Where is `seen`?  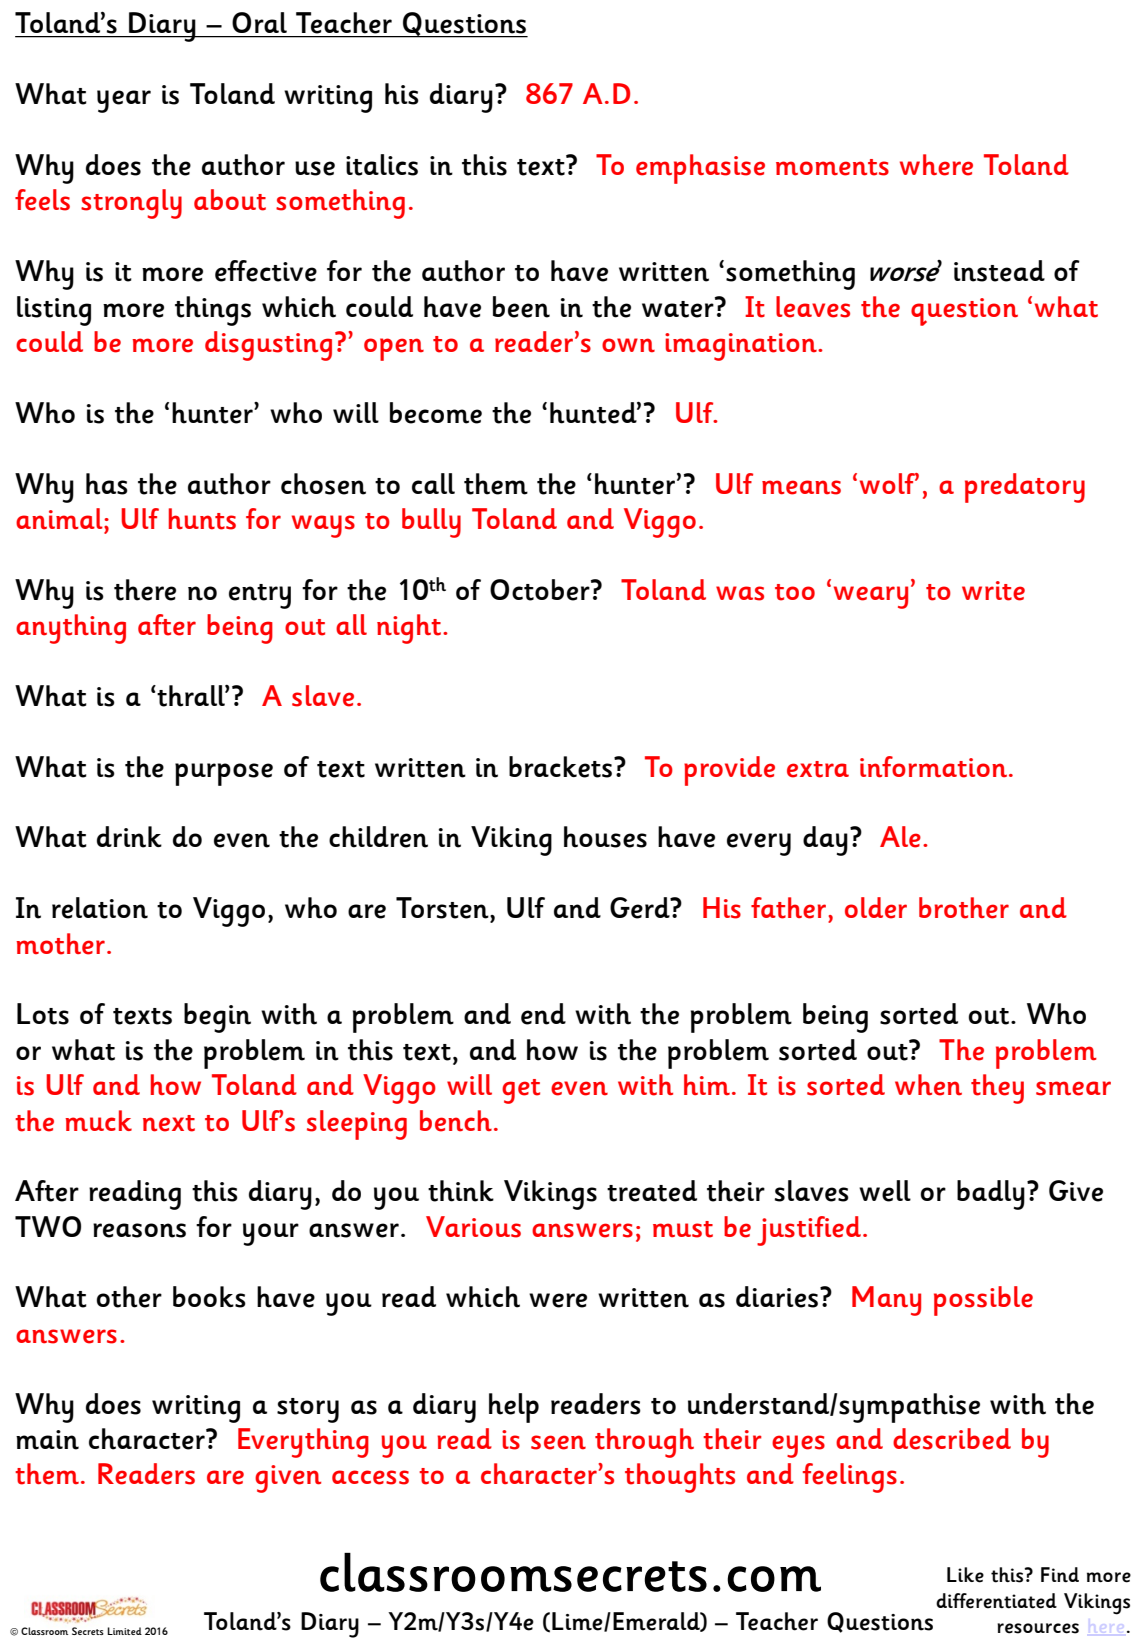 seen is located at coordinates (558, 1442).
